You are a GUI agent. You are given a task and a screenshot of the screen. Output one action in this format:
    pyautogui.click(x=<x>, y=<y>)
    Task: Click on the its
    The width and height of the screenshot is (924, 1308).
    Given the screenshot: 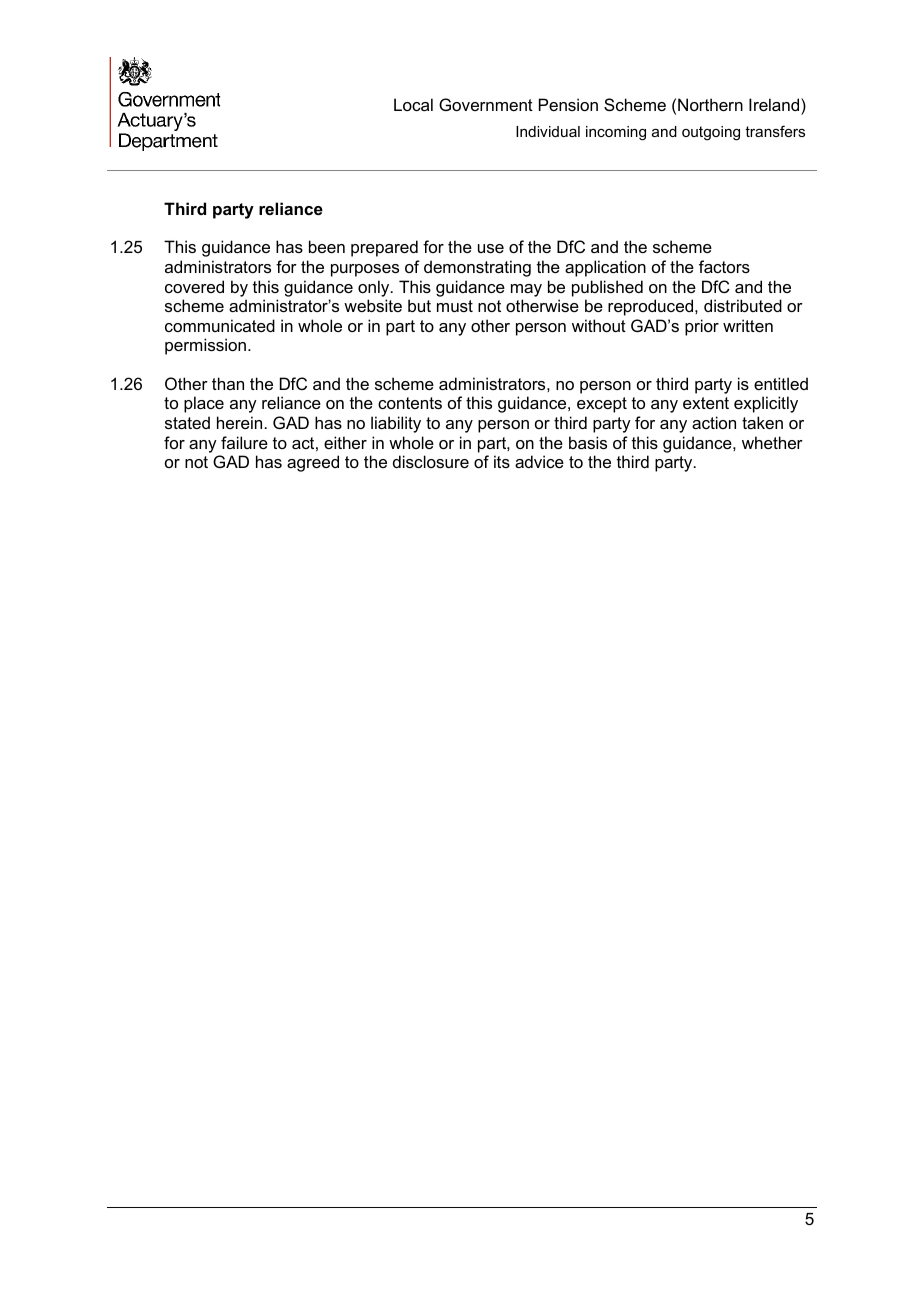 What is the action you would take?
    pyautogui.click(x=502, y=461)
